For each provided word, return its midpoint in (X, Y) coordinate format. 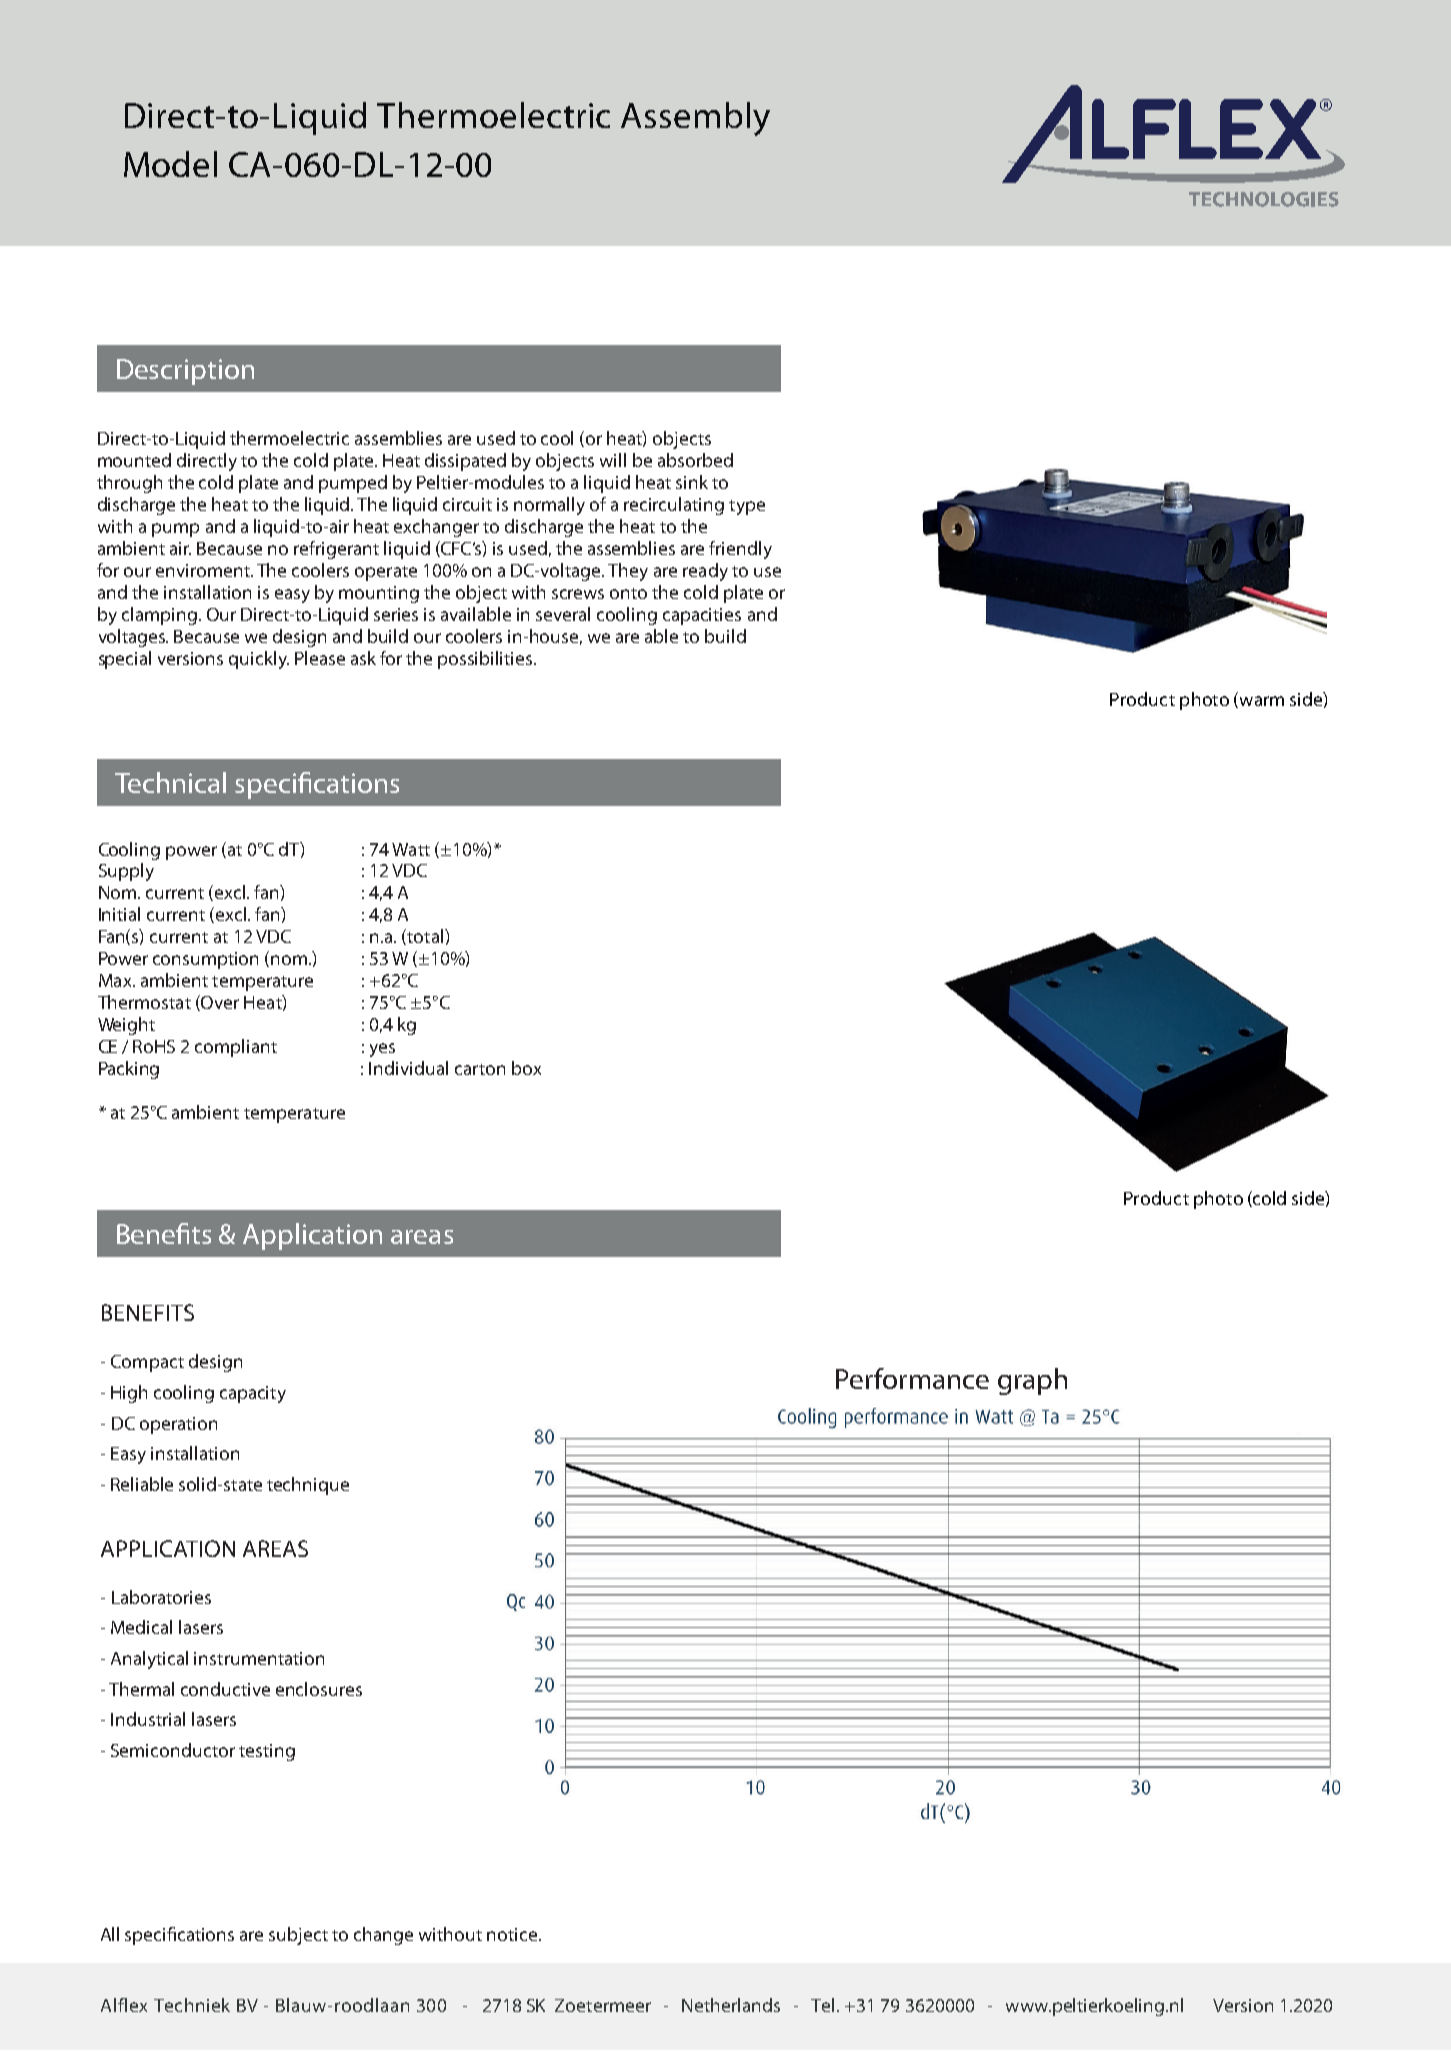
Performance (912, 1378)
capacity (253, 1394)
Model (170, 164)
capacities (702, 616)
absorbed (695, 460)
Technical (170, 782)
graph (1032, 1381)
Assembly (695, 119)
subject (298, 1936)
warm (1260, 702)
